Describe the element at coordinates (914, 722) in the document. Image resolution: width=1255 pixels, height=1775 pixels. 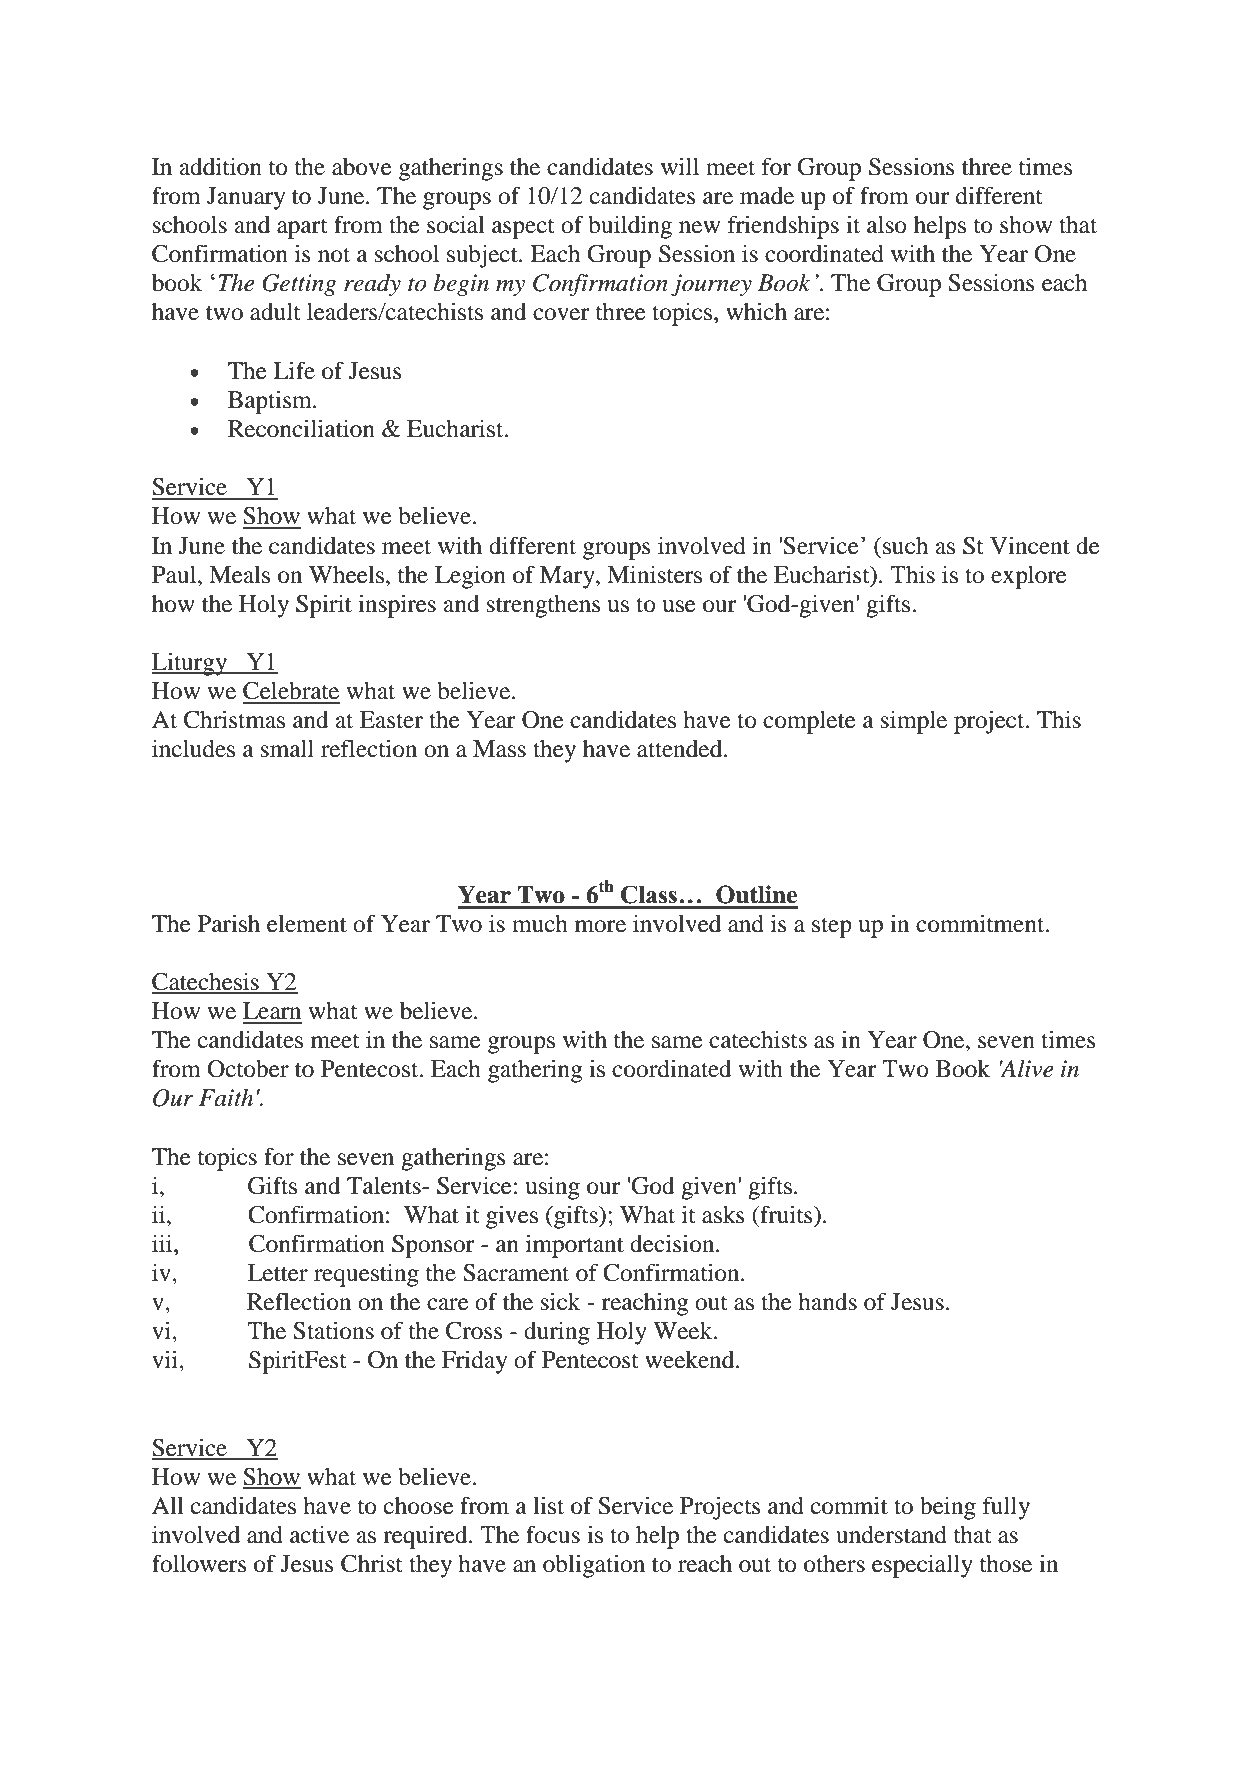
I see `simple` at that location.
